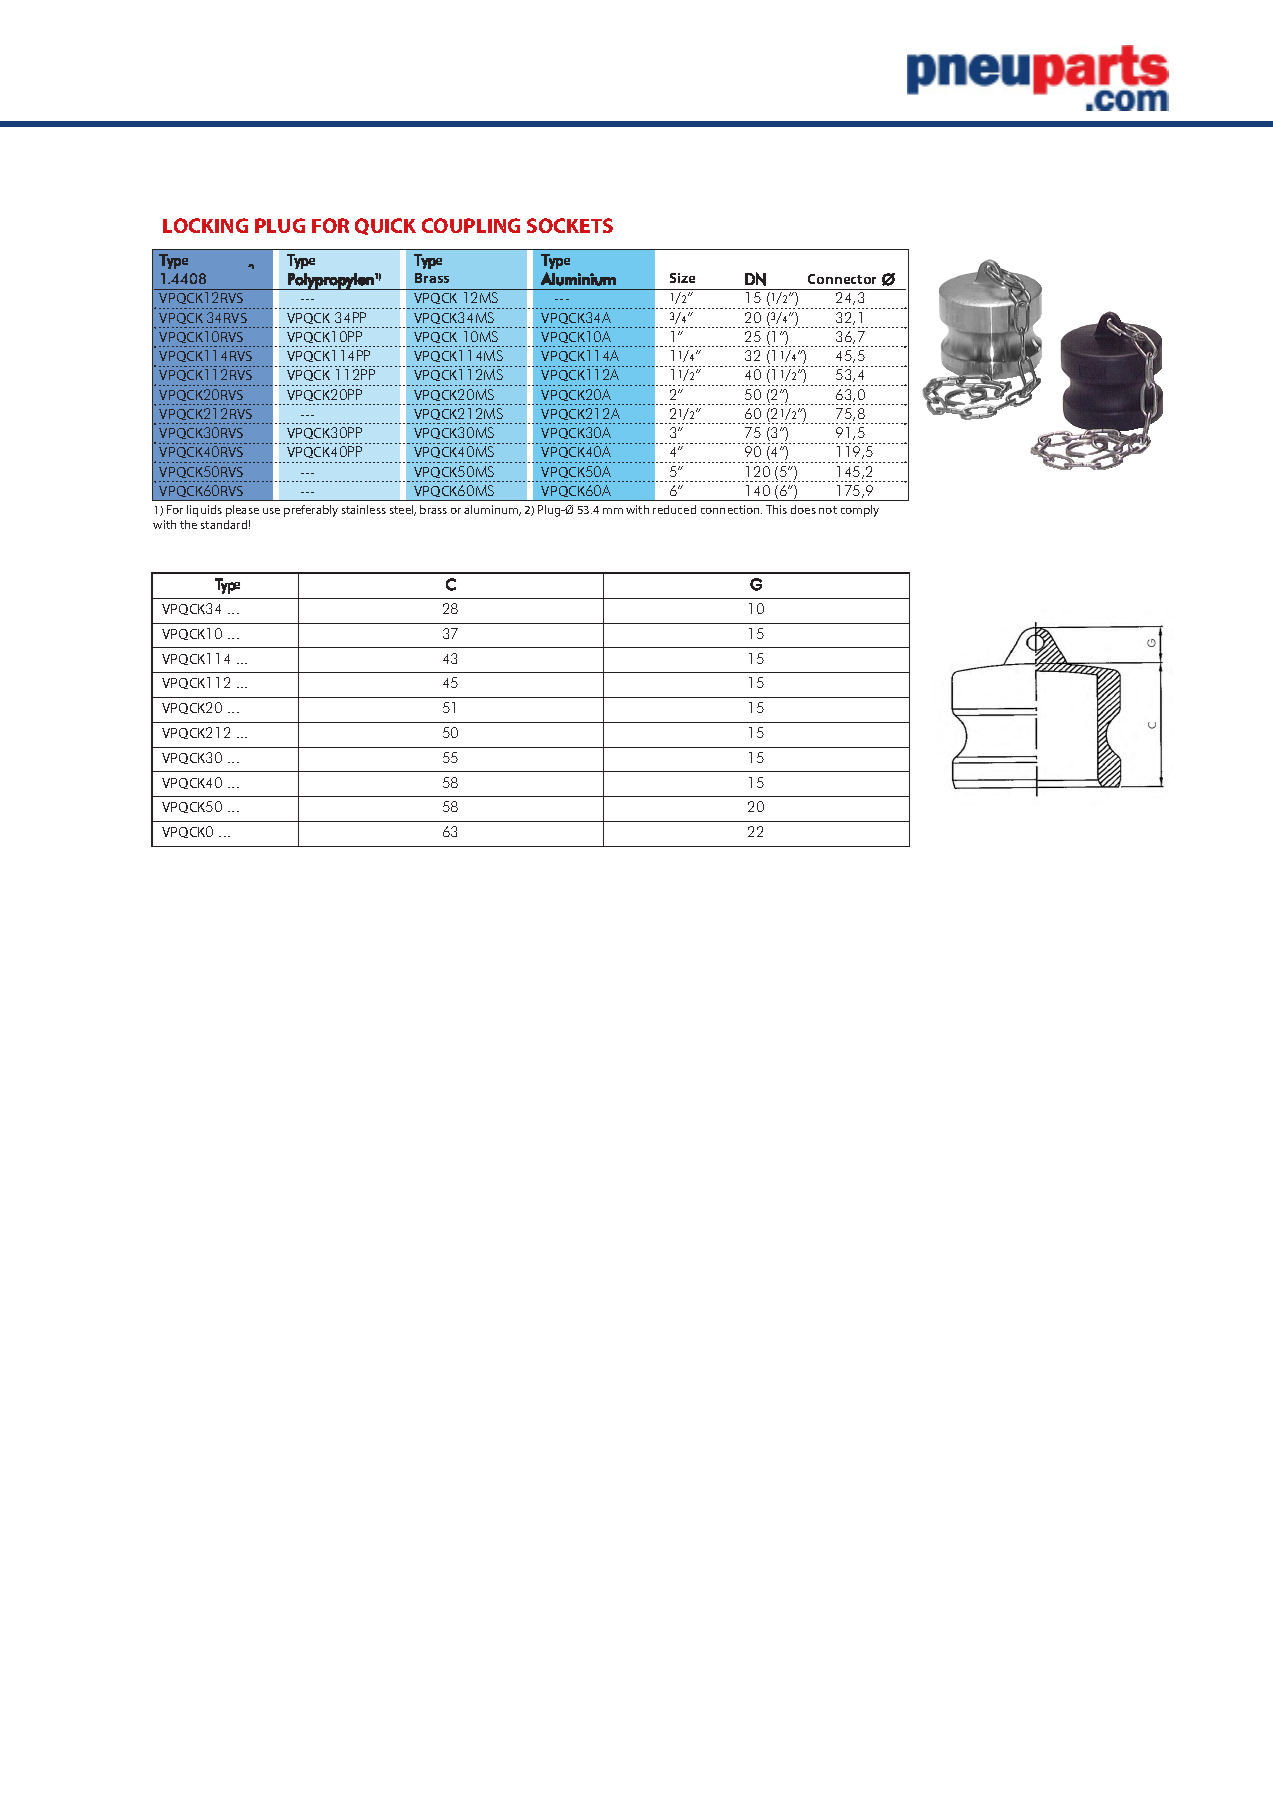 This screenshot has height=1801, width=1273. I want to click on LOCKING, so click(205, 225).
